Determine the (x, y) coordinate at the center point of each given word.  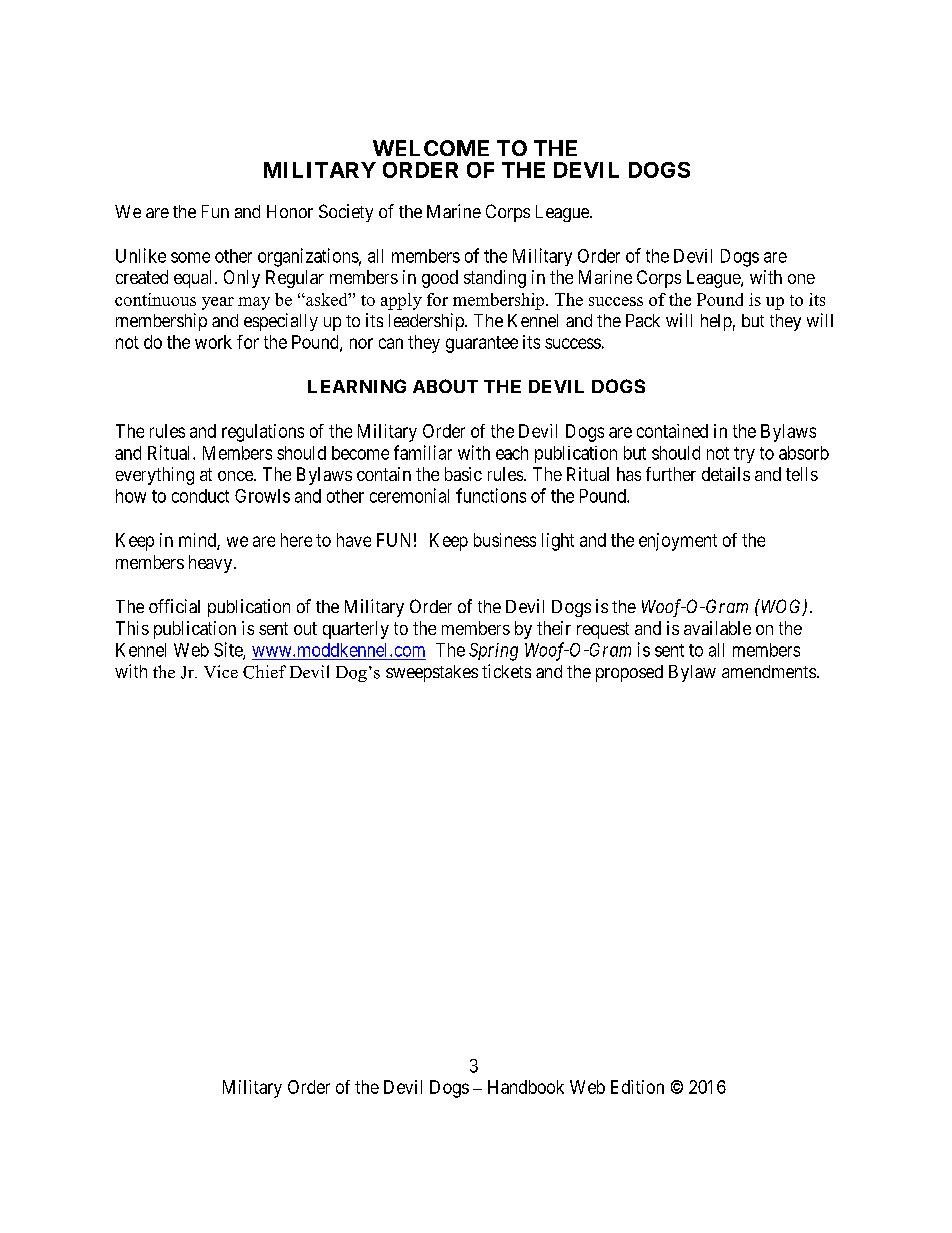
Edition (637, 1087)
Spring (493, 652)
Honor (290, 211)
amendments (769, 671)
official (174, 606)
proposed (629, 673)
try (744, 455)
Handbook (526, 1087)
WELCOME (431, 148)
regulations (263, 433)
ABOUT (445, 386)
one (801, 279)
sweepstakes (432, 673)
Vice (221, 671)
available (717, 628)
